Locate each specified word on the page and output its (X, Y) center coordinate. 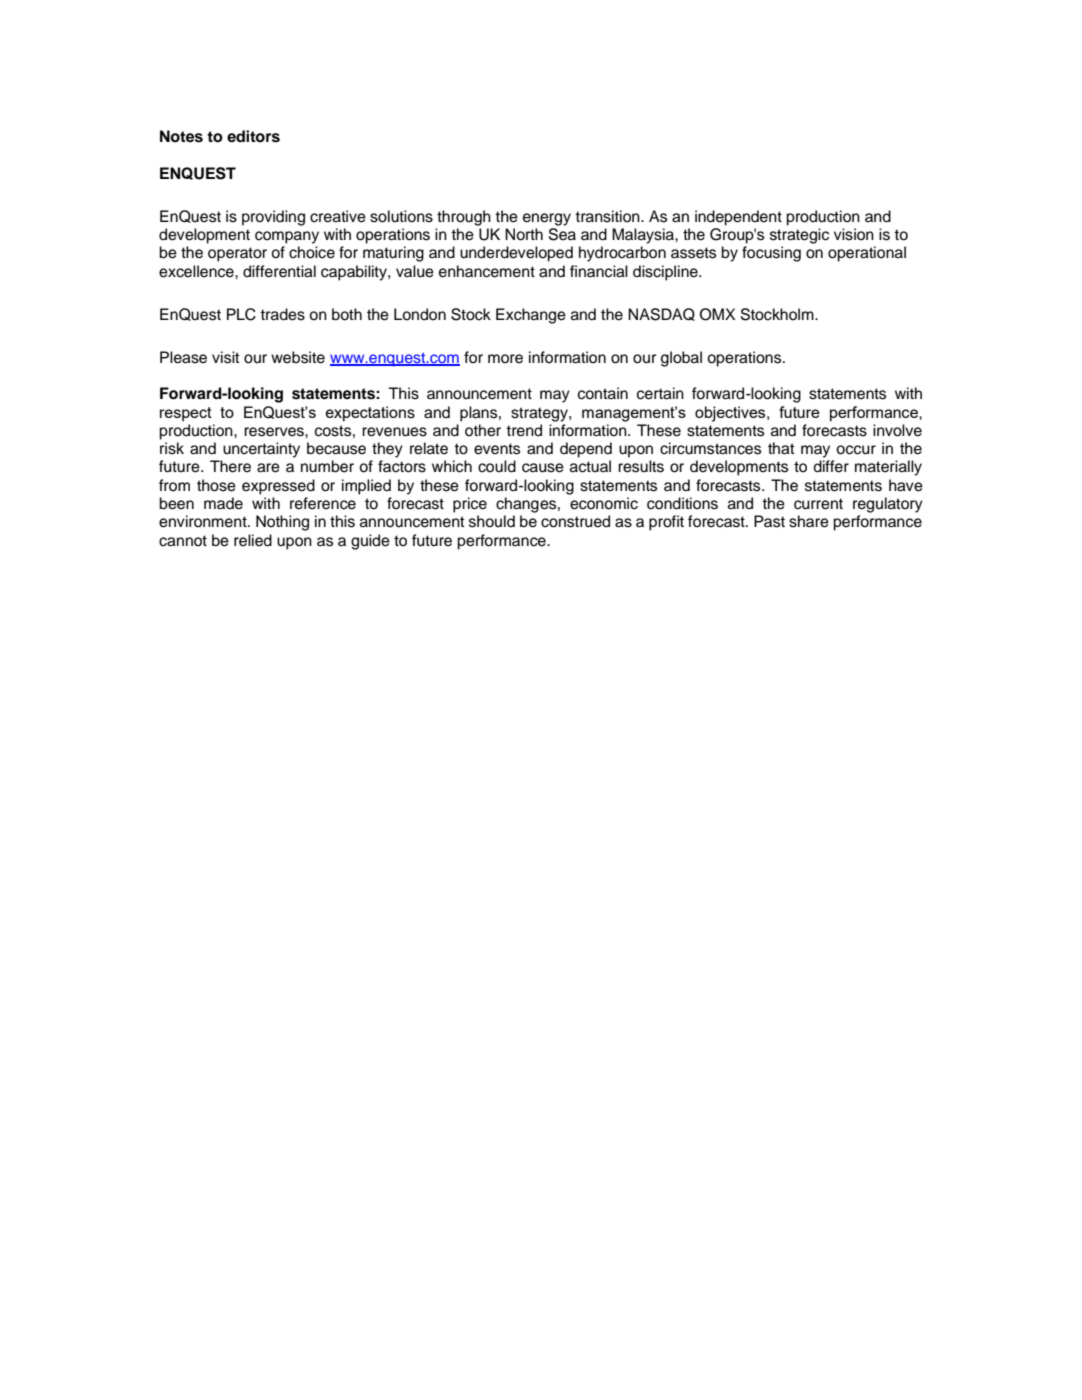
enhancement (487, 271)
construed (575, 521)
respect (186, 414)
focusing (771, 254)
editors (253, 136)
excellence (197, 271)
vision (854, 234)
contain (603, 393)
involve (897, 430)
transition (608, 216)
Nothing (282, 523)
